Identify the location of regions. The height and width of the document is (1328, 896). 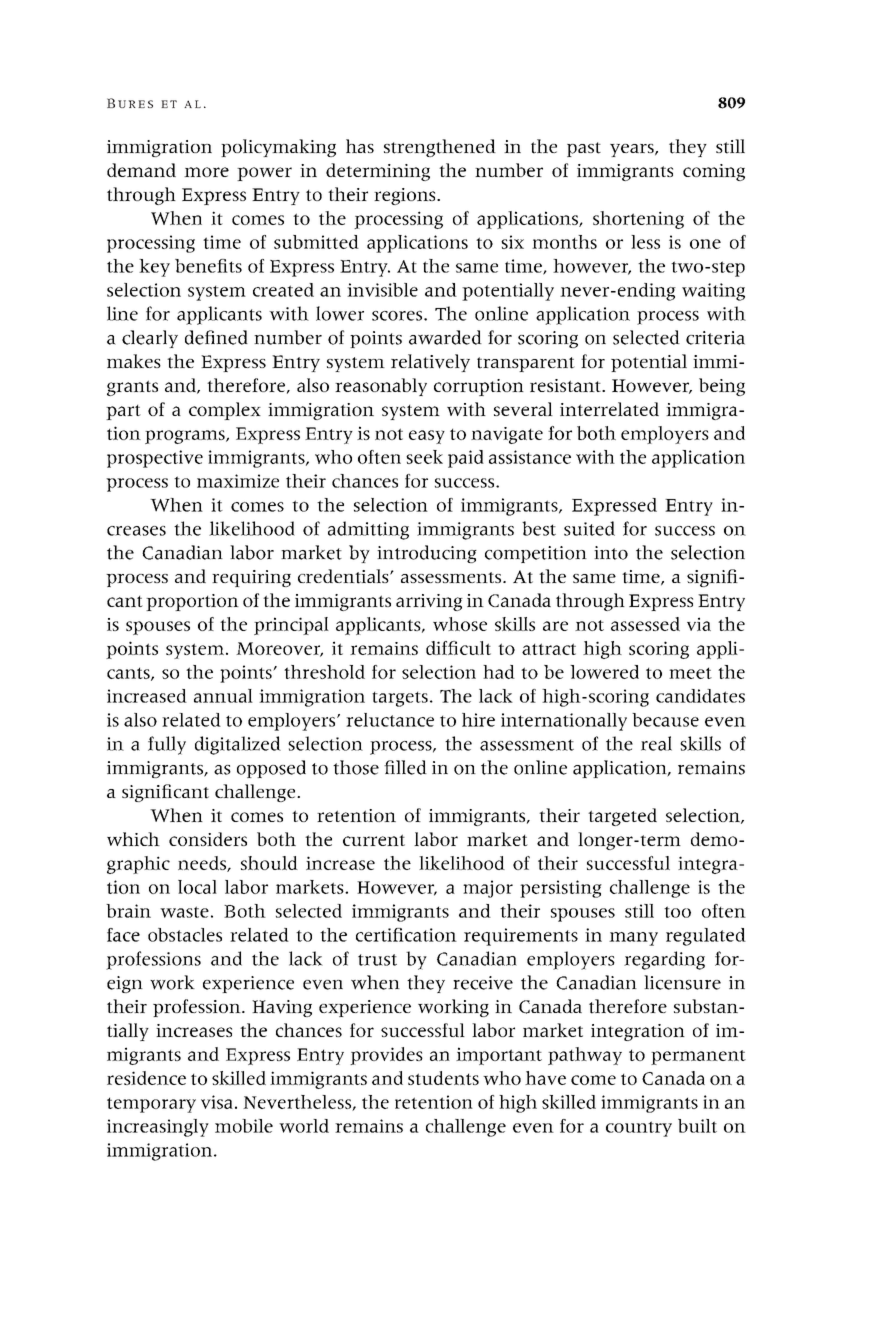
(406, 196).
